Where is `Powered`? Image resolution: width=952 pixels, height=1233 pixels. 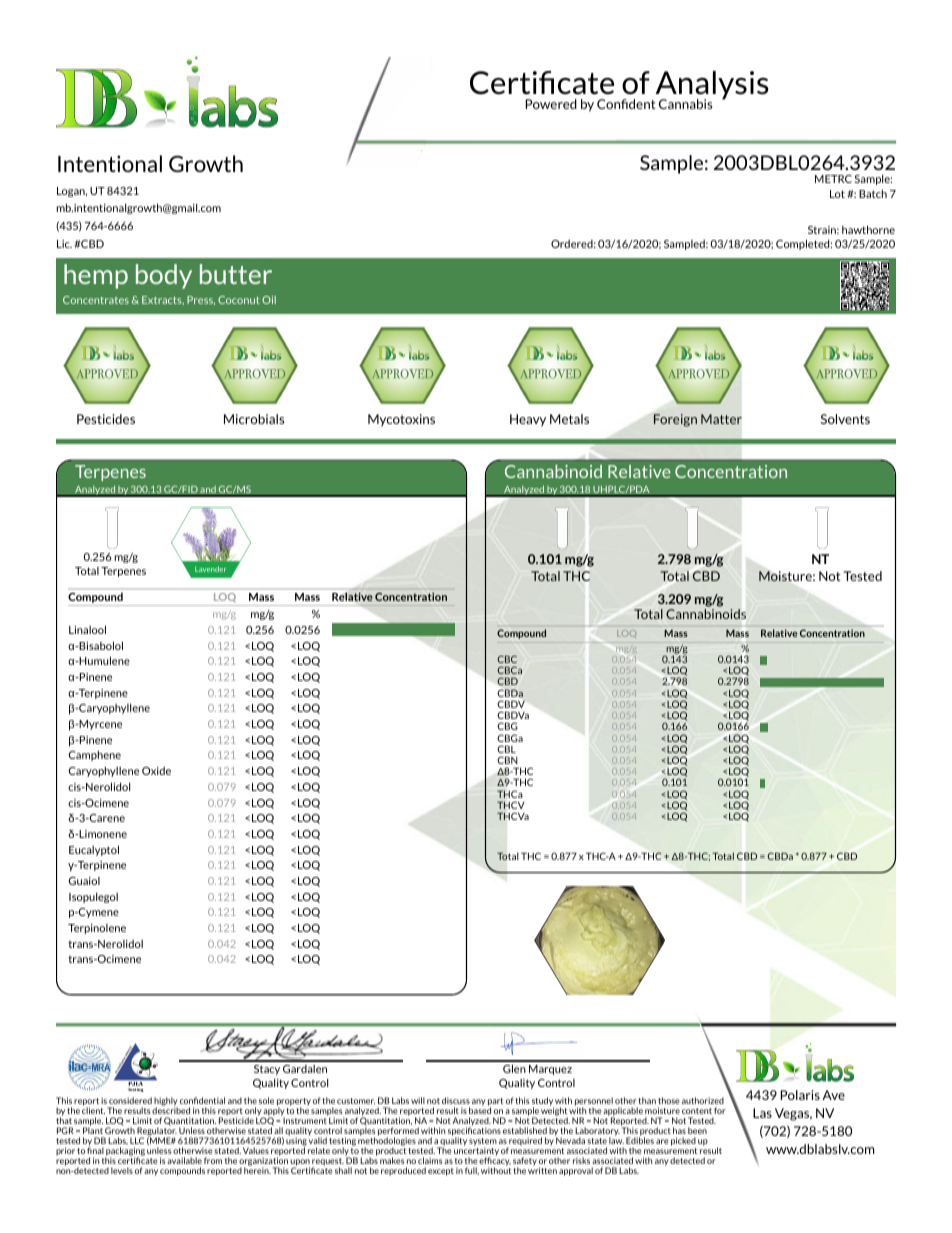 Powered is located at coordinates (551, 104).
